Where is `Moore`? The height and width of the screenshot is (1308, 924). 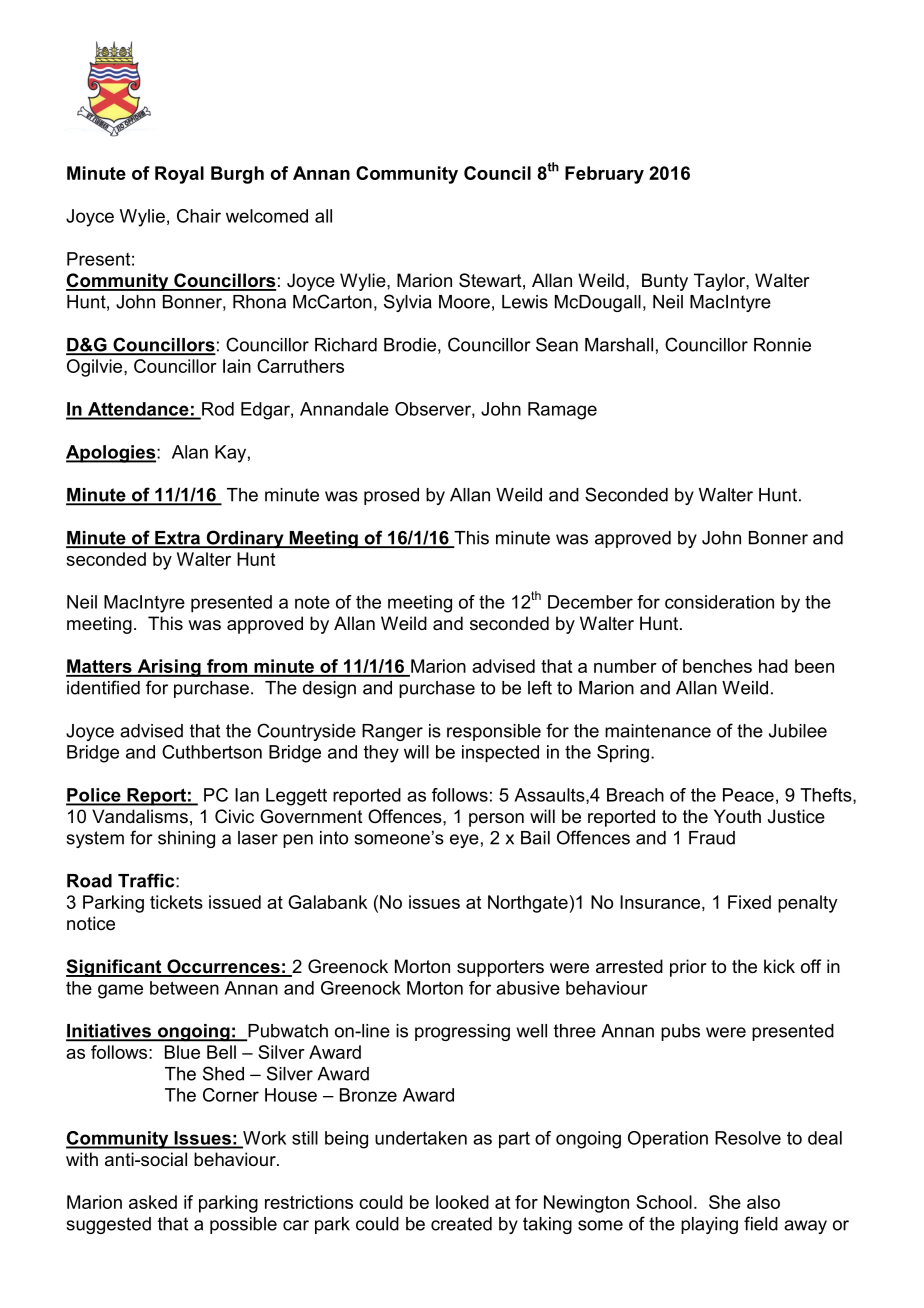
Moore is located at coordinates (464, 302).
